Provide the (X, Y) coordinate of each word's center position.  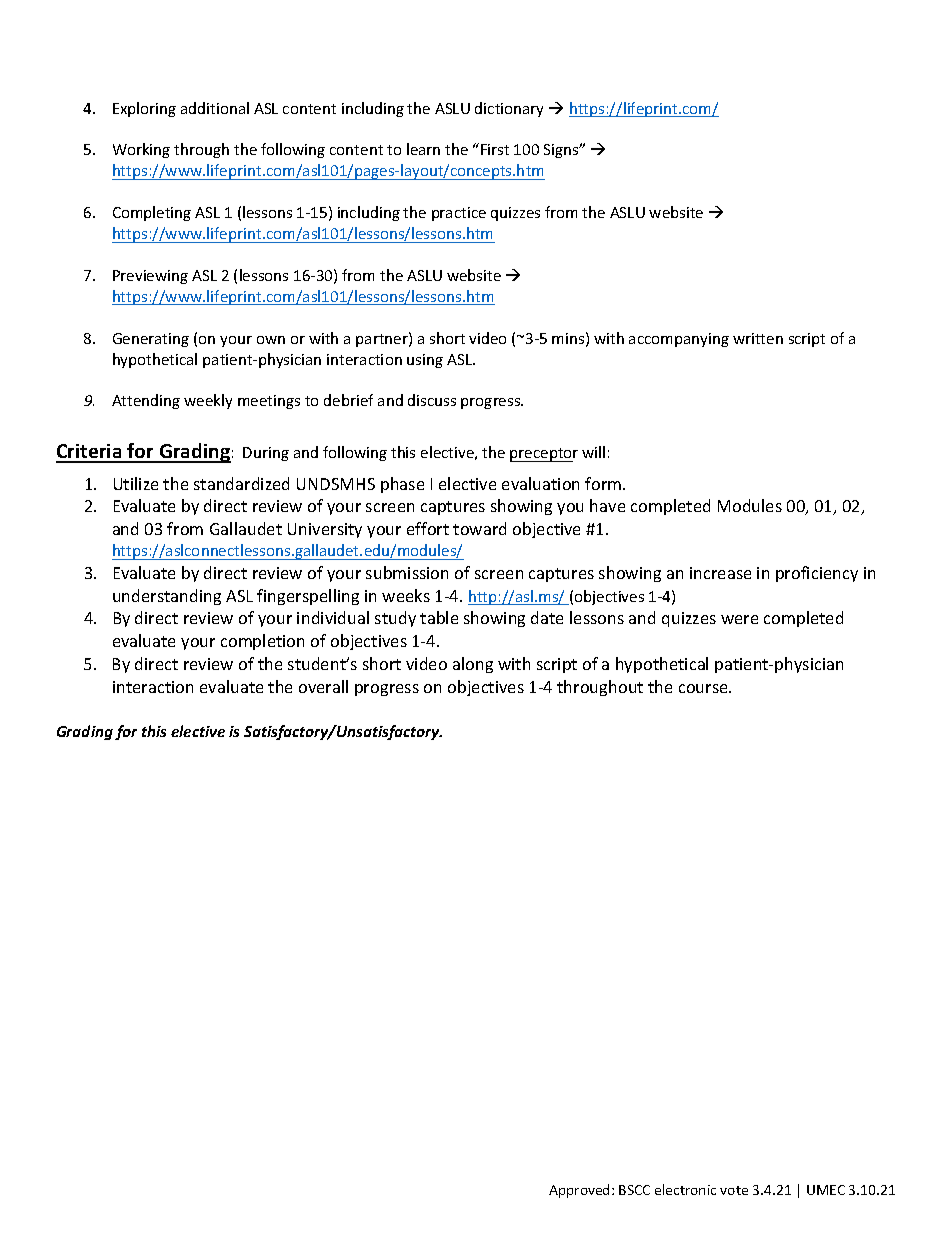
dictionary (509, 109)
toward (479, 528)
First (495, 149)
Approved (579, 1191)
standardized (241, 483)
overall (323, 686)
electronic (685, 1189)
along (473, 665)
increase (720, 573)
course (704, 688)
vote (734, 1190)
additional (215, 108)
